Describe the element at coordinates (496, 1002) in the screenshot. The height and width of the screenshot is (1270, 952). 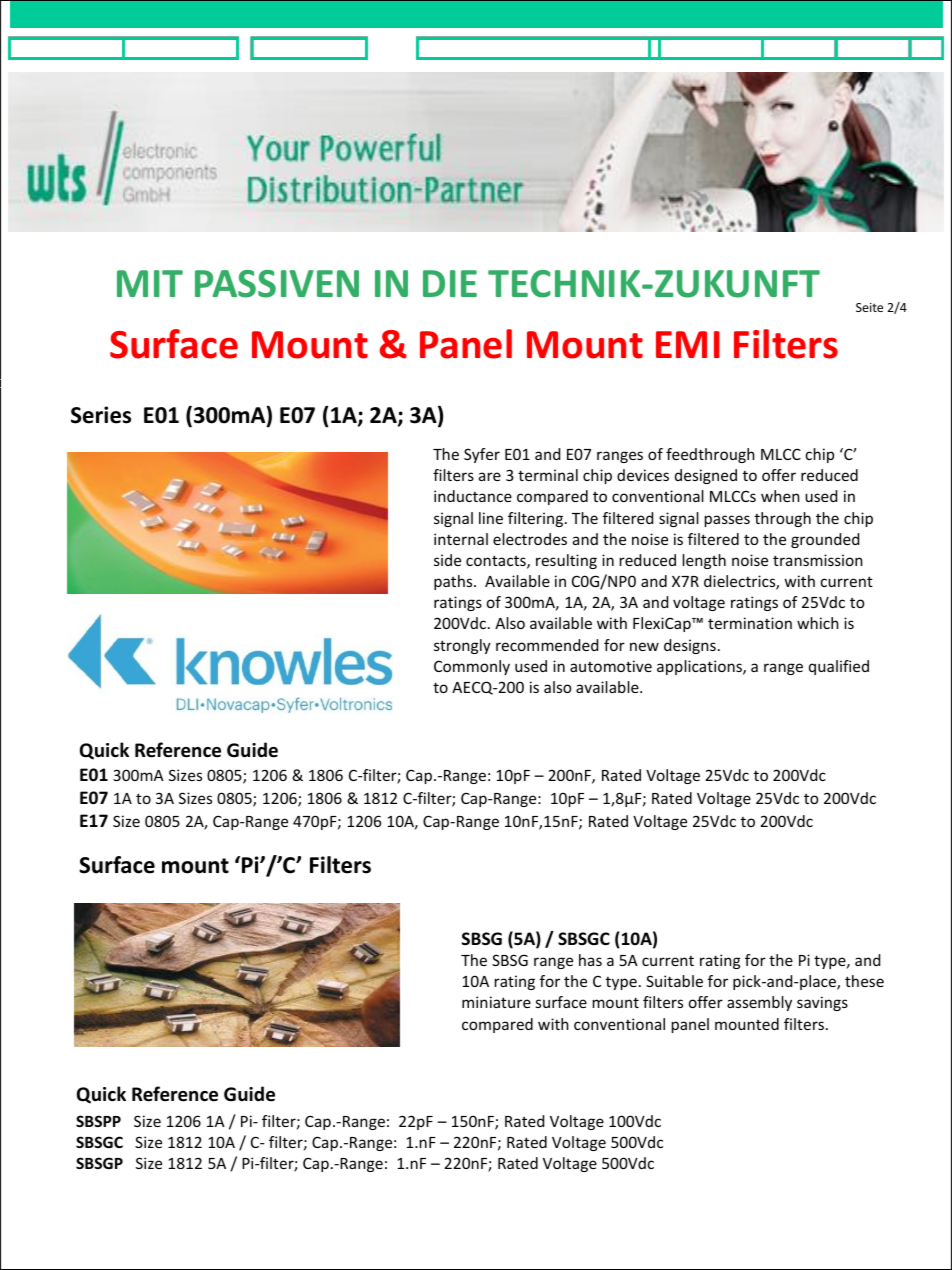
I see `miniature` at that location.
